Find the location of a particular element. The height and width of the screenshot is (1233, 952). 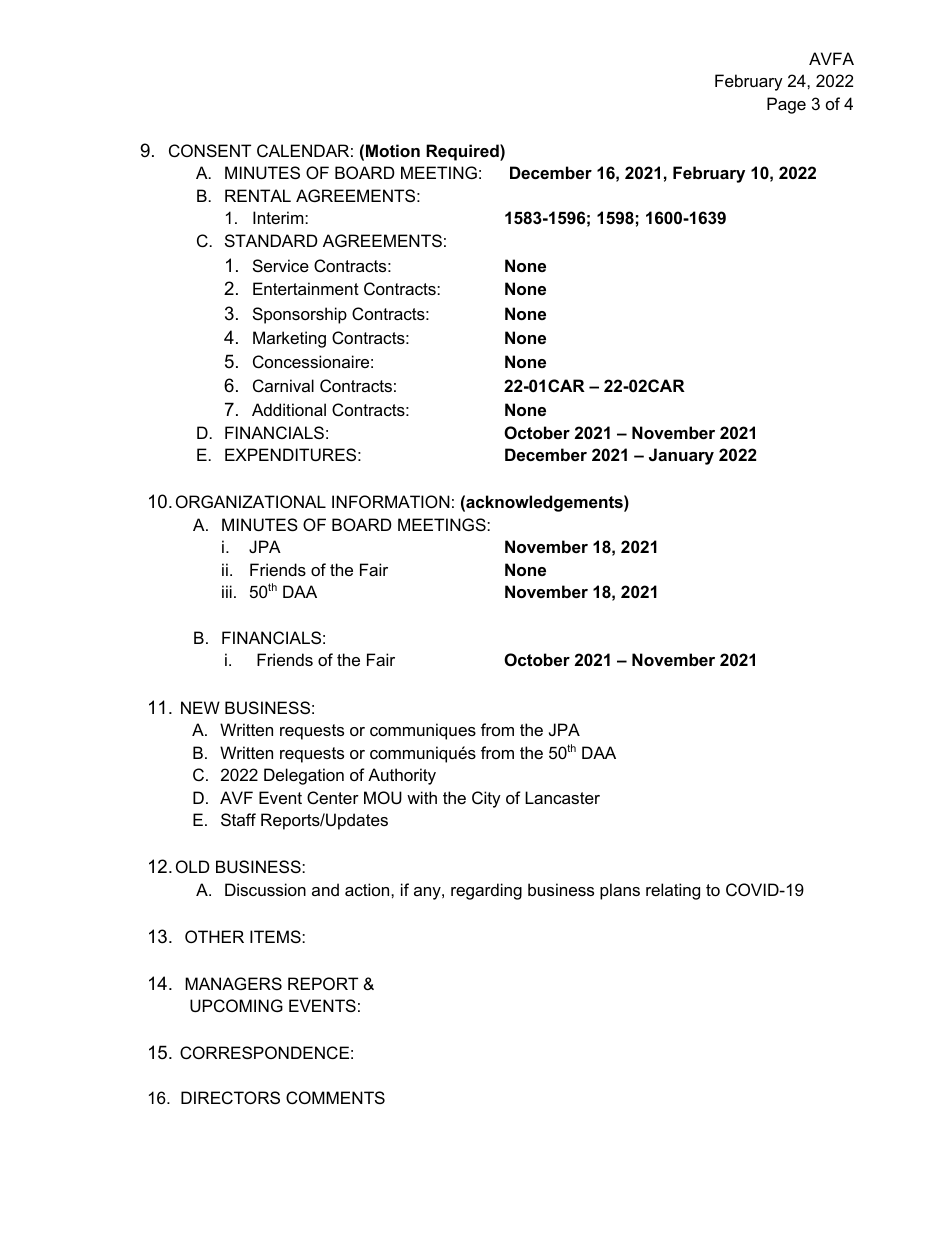

DIRECTORS is located at coordinates (230, 1097).
